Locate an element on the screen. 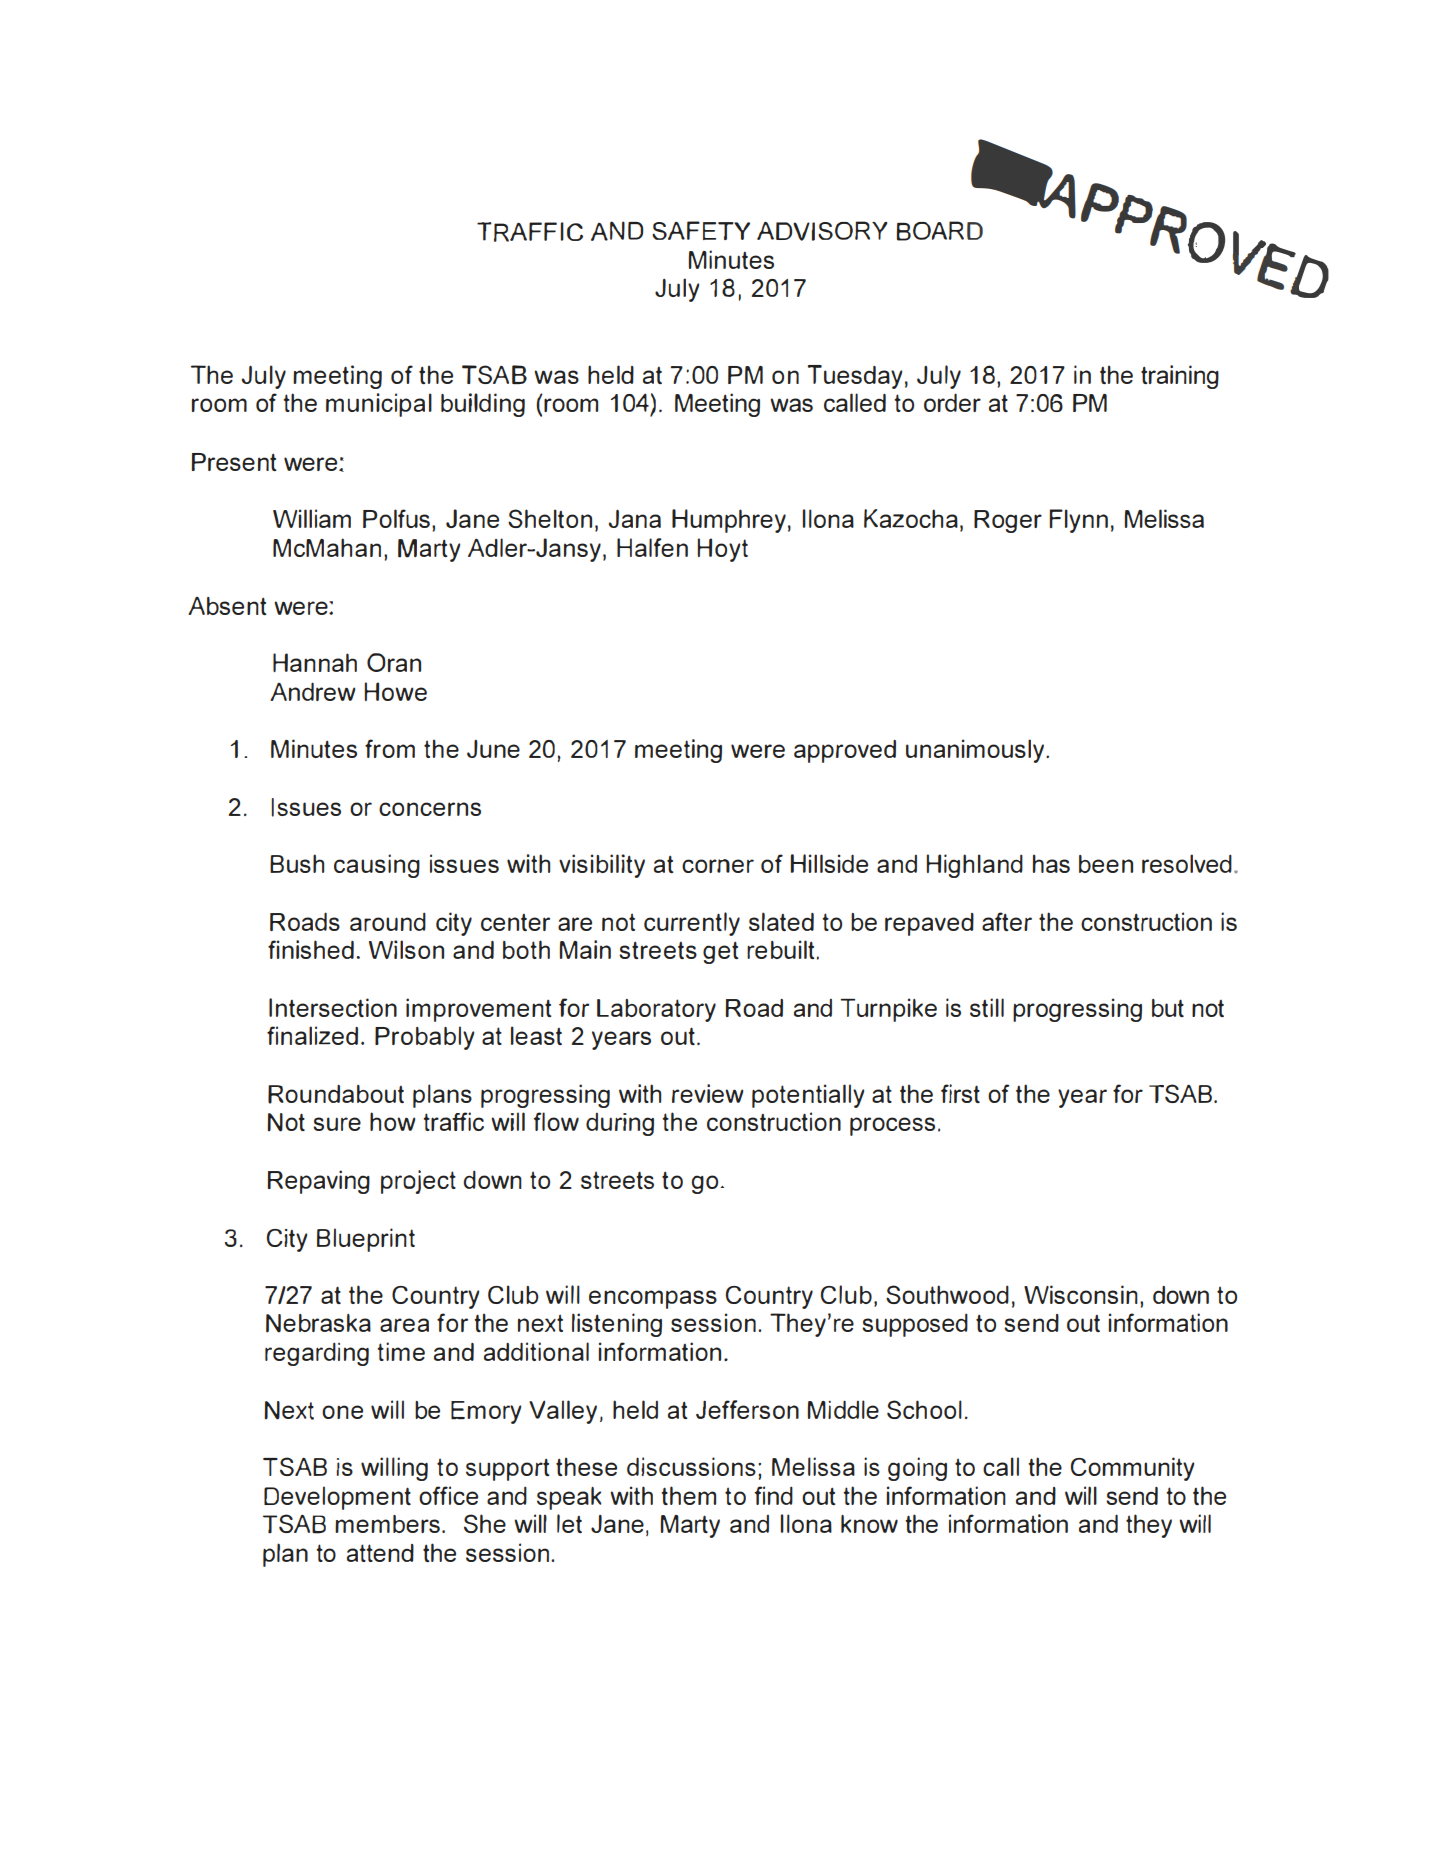 The width and height of the screenshot is (1445, 1870). order is located at coordinates (952, 402).
